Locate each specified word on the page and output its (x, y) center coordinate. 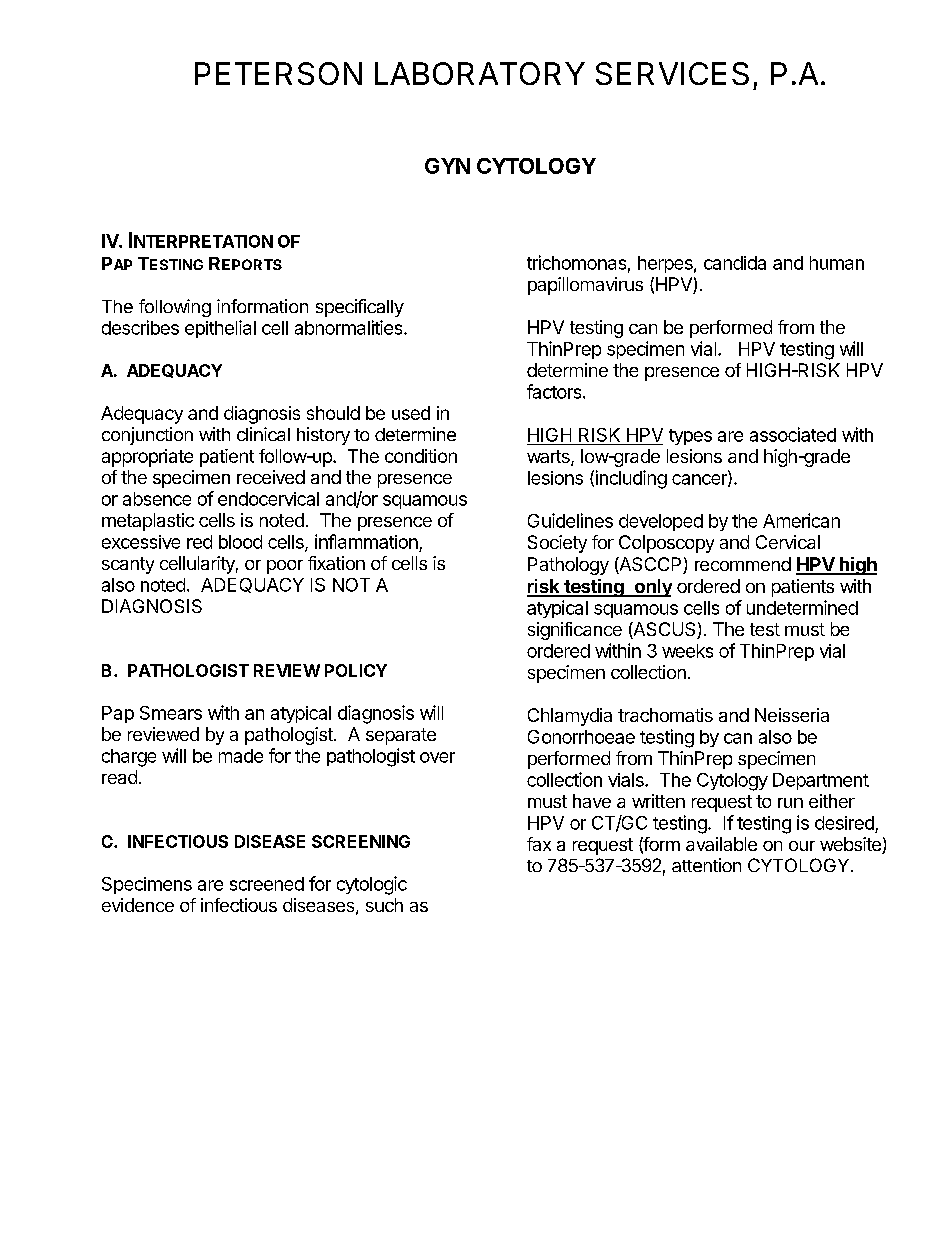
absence (157, 499)
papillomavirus (585, 286)
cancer (700, 480)
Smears (171, 713)
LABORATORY (480, 73)
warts (549, 458)
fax (539, 844)
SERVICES (672, 73)
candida (735, 263)
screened (267, 884)
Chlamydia (570, 717)
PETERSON (278, 73)
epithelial (220, 329)
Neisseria (792, 715)
